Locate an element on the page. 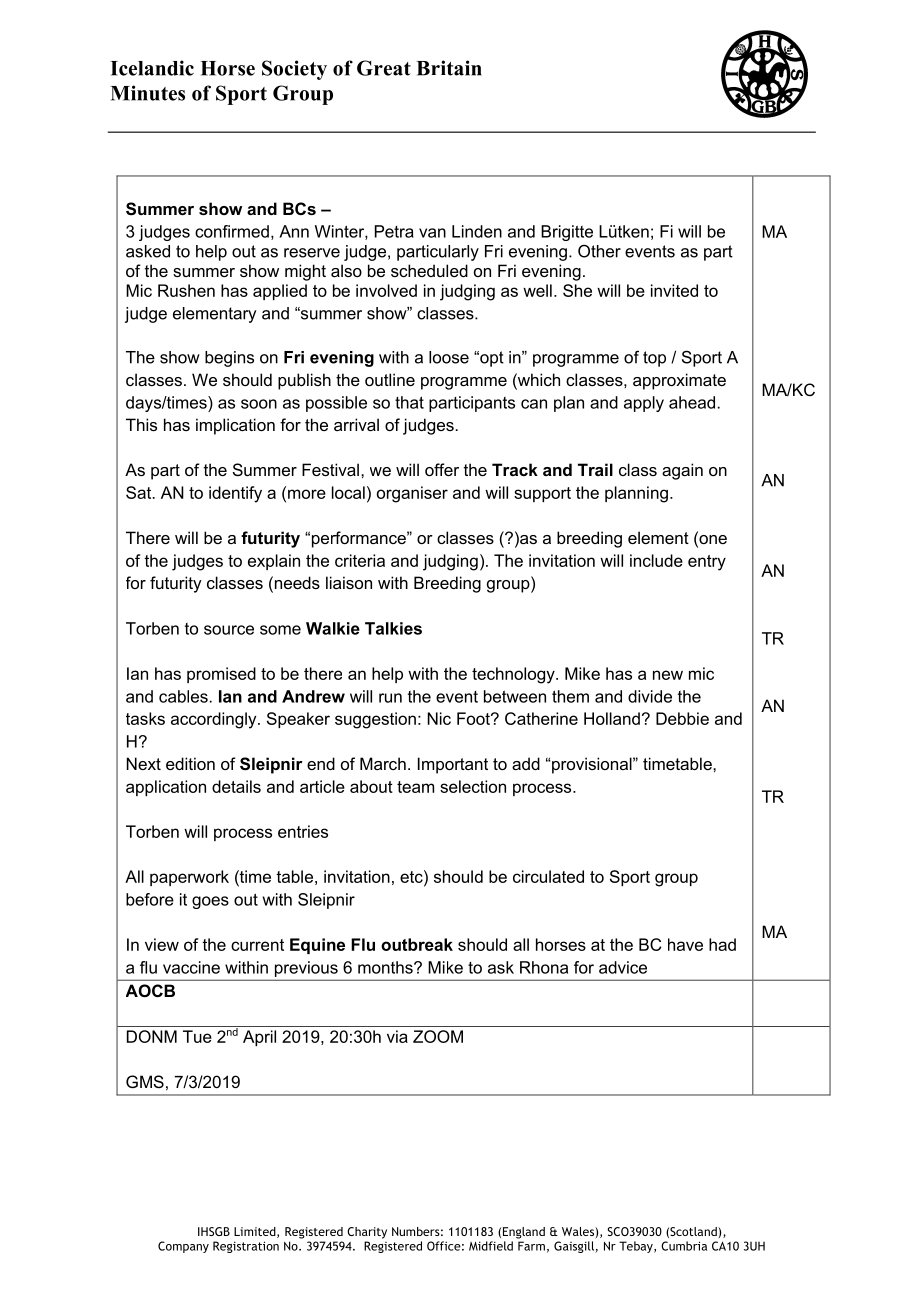 The width and height of the image is (924, 1308). new is located at coordinates (668, 675).
